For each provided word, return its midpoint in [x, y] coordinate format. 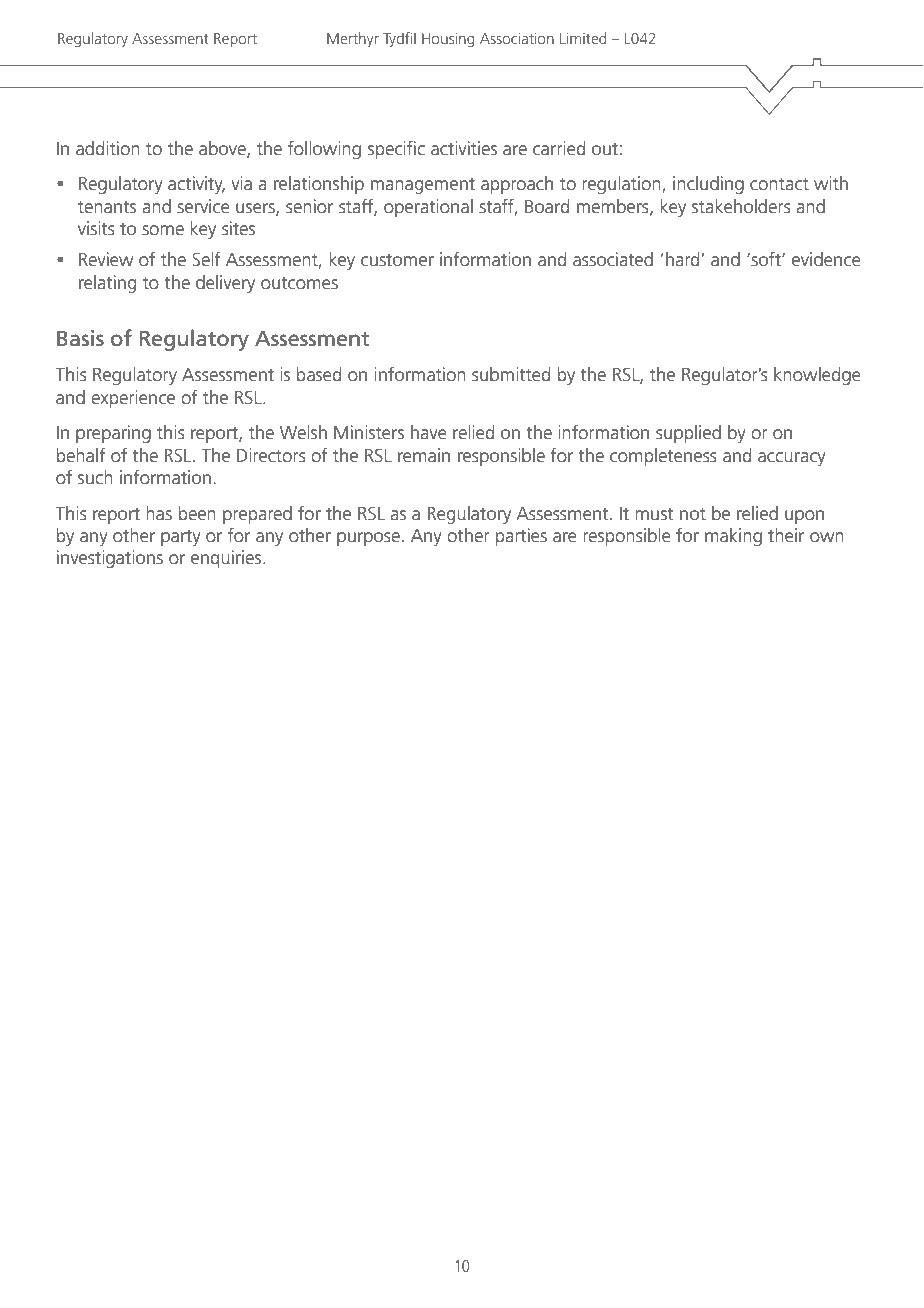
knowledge [817, 376]
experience [133, 399]
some [163, 230]
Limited [583, 38]
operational [428, 208]
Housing [448, 40]
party [180, 538]
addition [108, 148]
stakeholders [741, 206]
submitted [511, 374]
